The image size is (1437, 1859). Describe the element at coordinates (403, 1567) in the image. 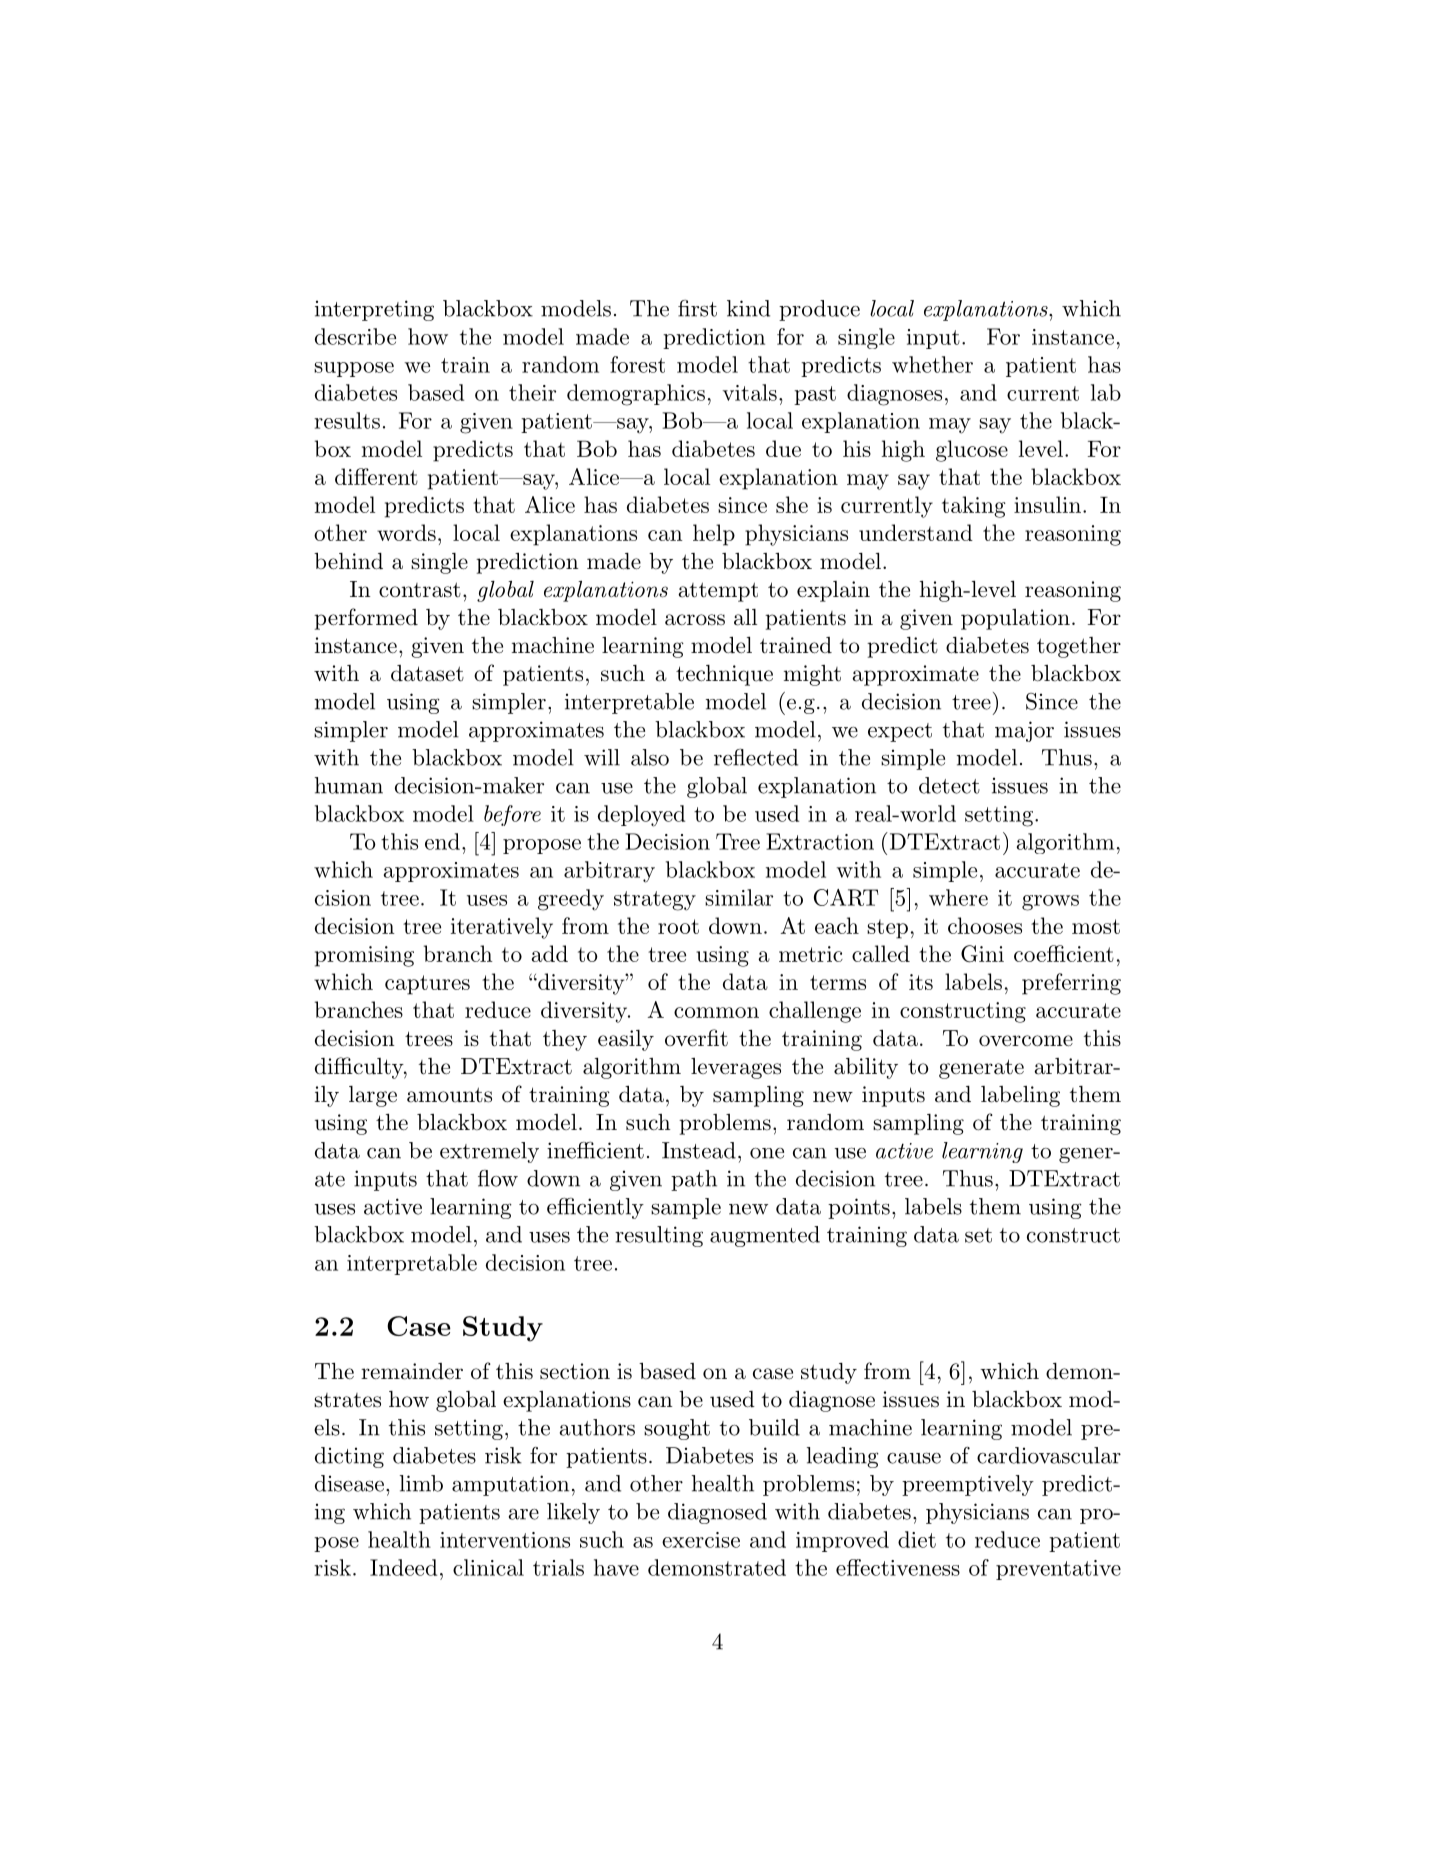

I see `Indeed` at that location.
